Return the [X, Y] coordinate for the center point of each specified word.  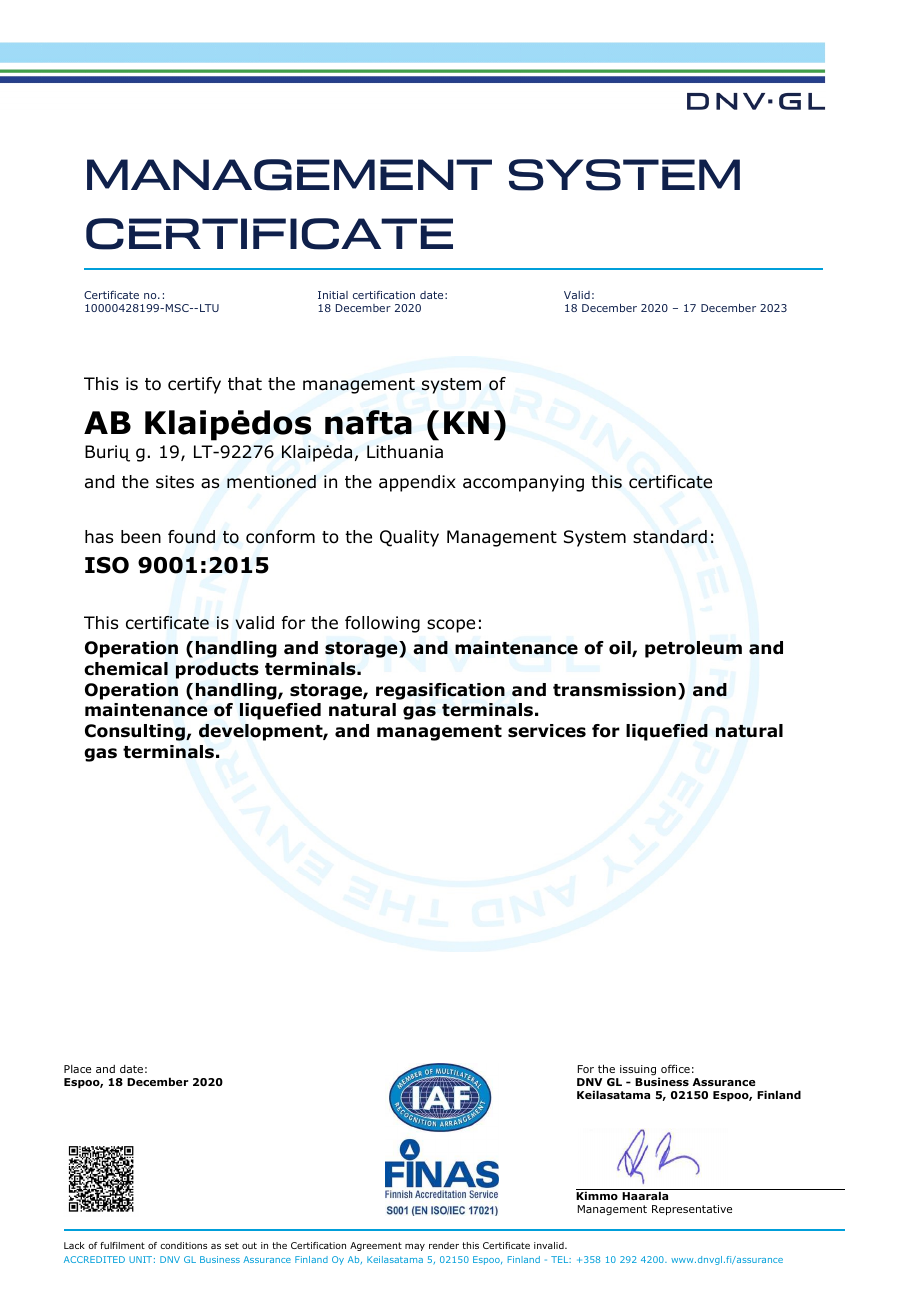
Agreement [376, 1246]
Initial [333, 295]
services [547, 731]
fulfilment [122, 1245]
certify [194, 385]
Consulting [136, 732]
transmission [614, 690]
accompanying [523, 483]
